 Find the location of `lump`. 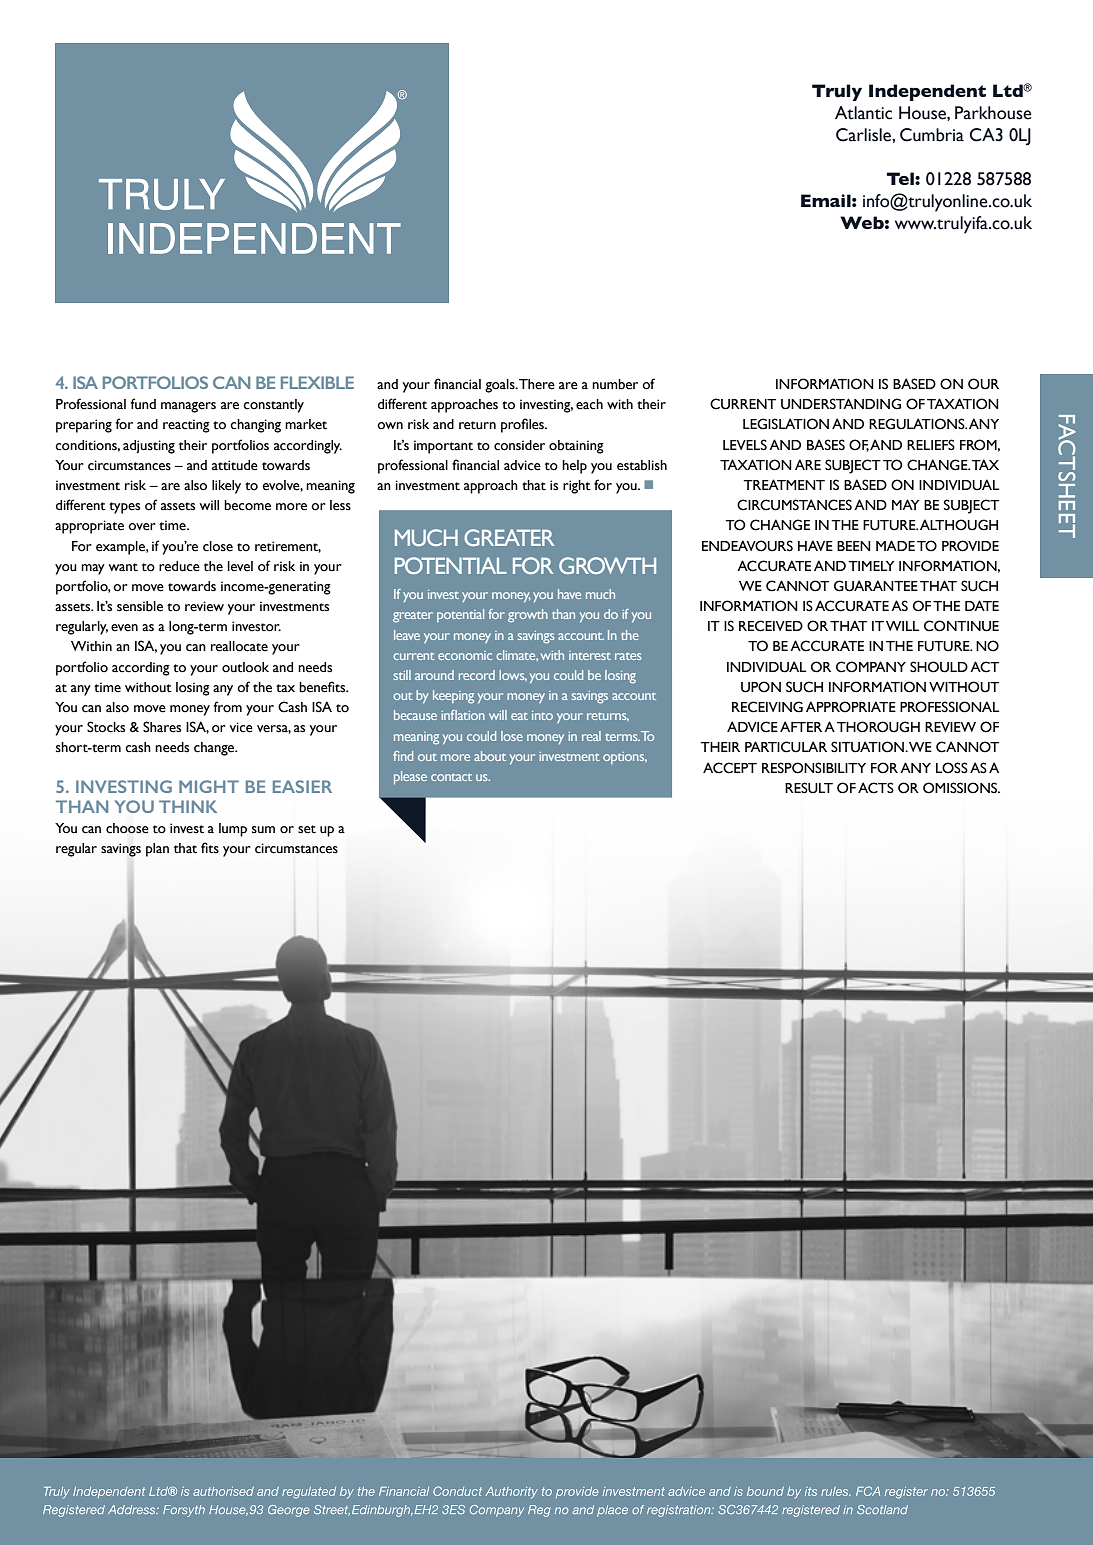

lump is located at coordinates (233, 830).
